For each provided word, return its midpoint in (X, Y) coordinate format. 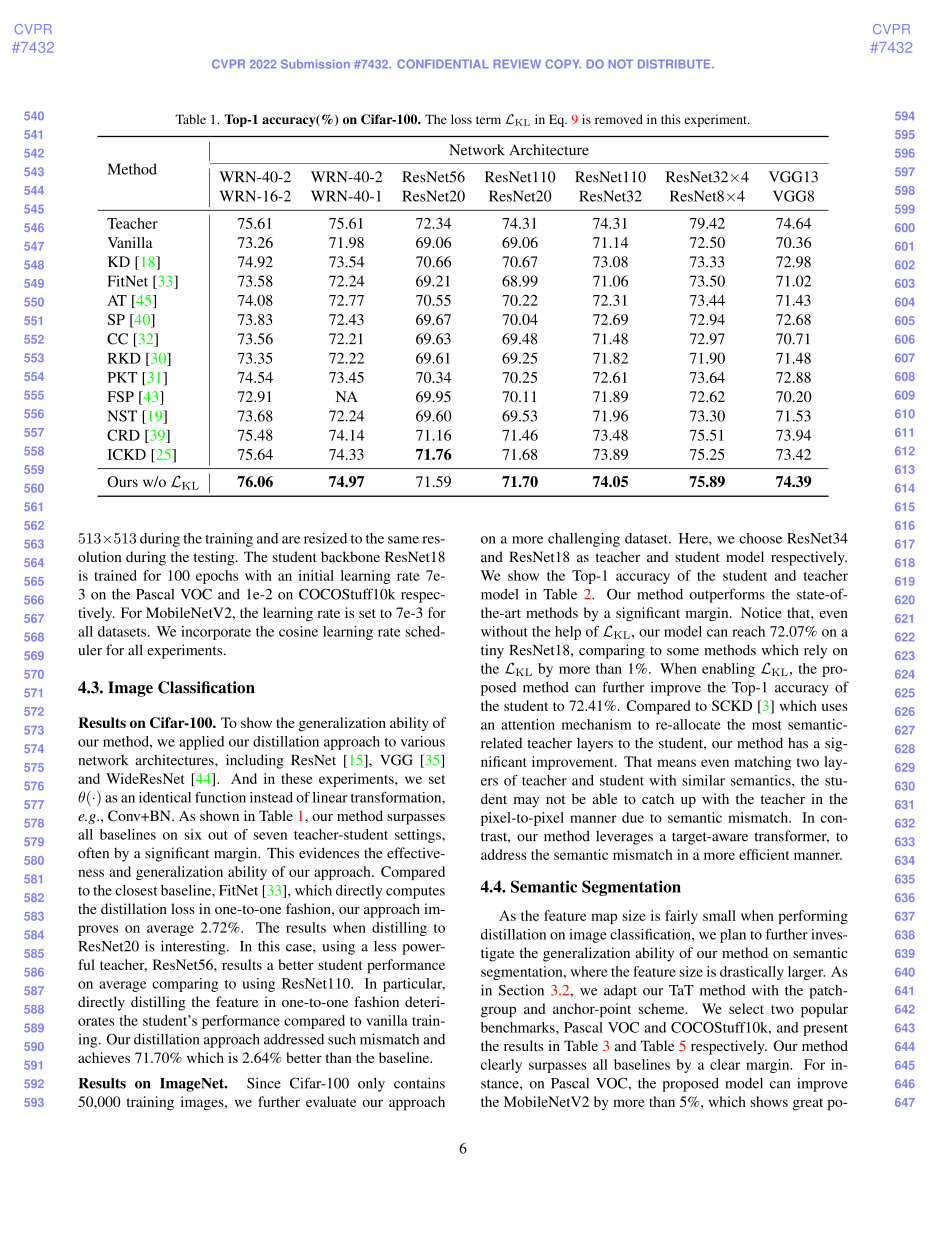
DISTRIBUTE (675, 64)
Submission (315, 64)
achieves (104, 1057)
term (488, 120)
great (808, 1104)
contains (419, 1083)
